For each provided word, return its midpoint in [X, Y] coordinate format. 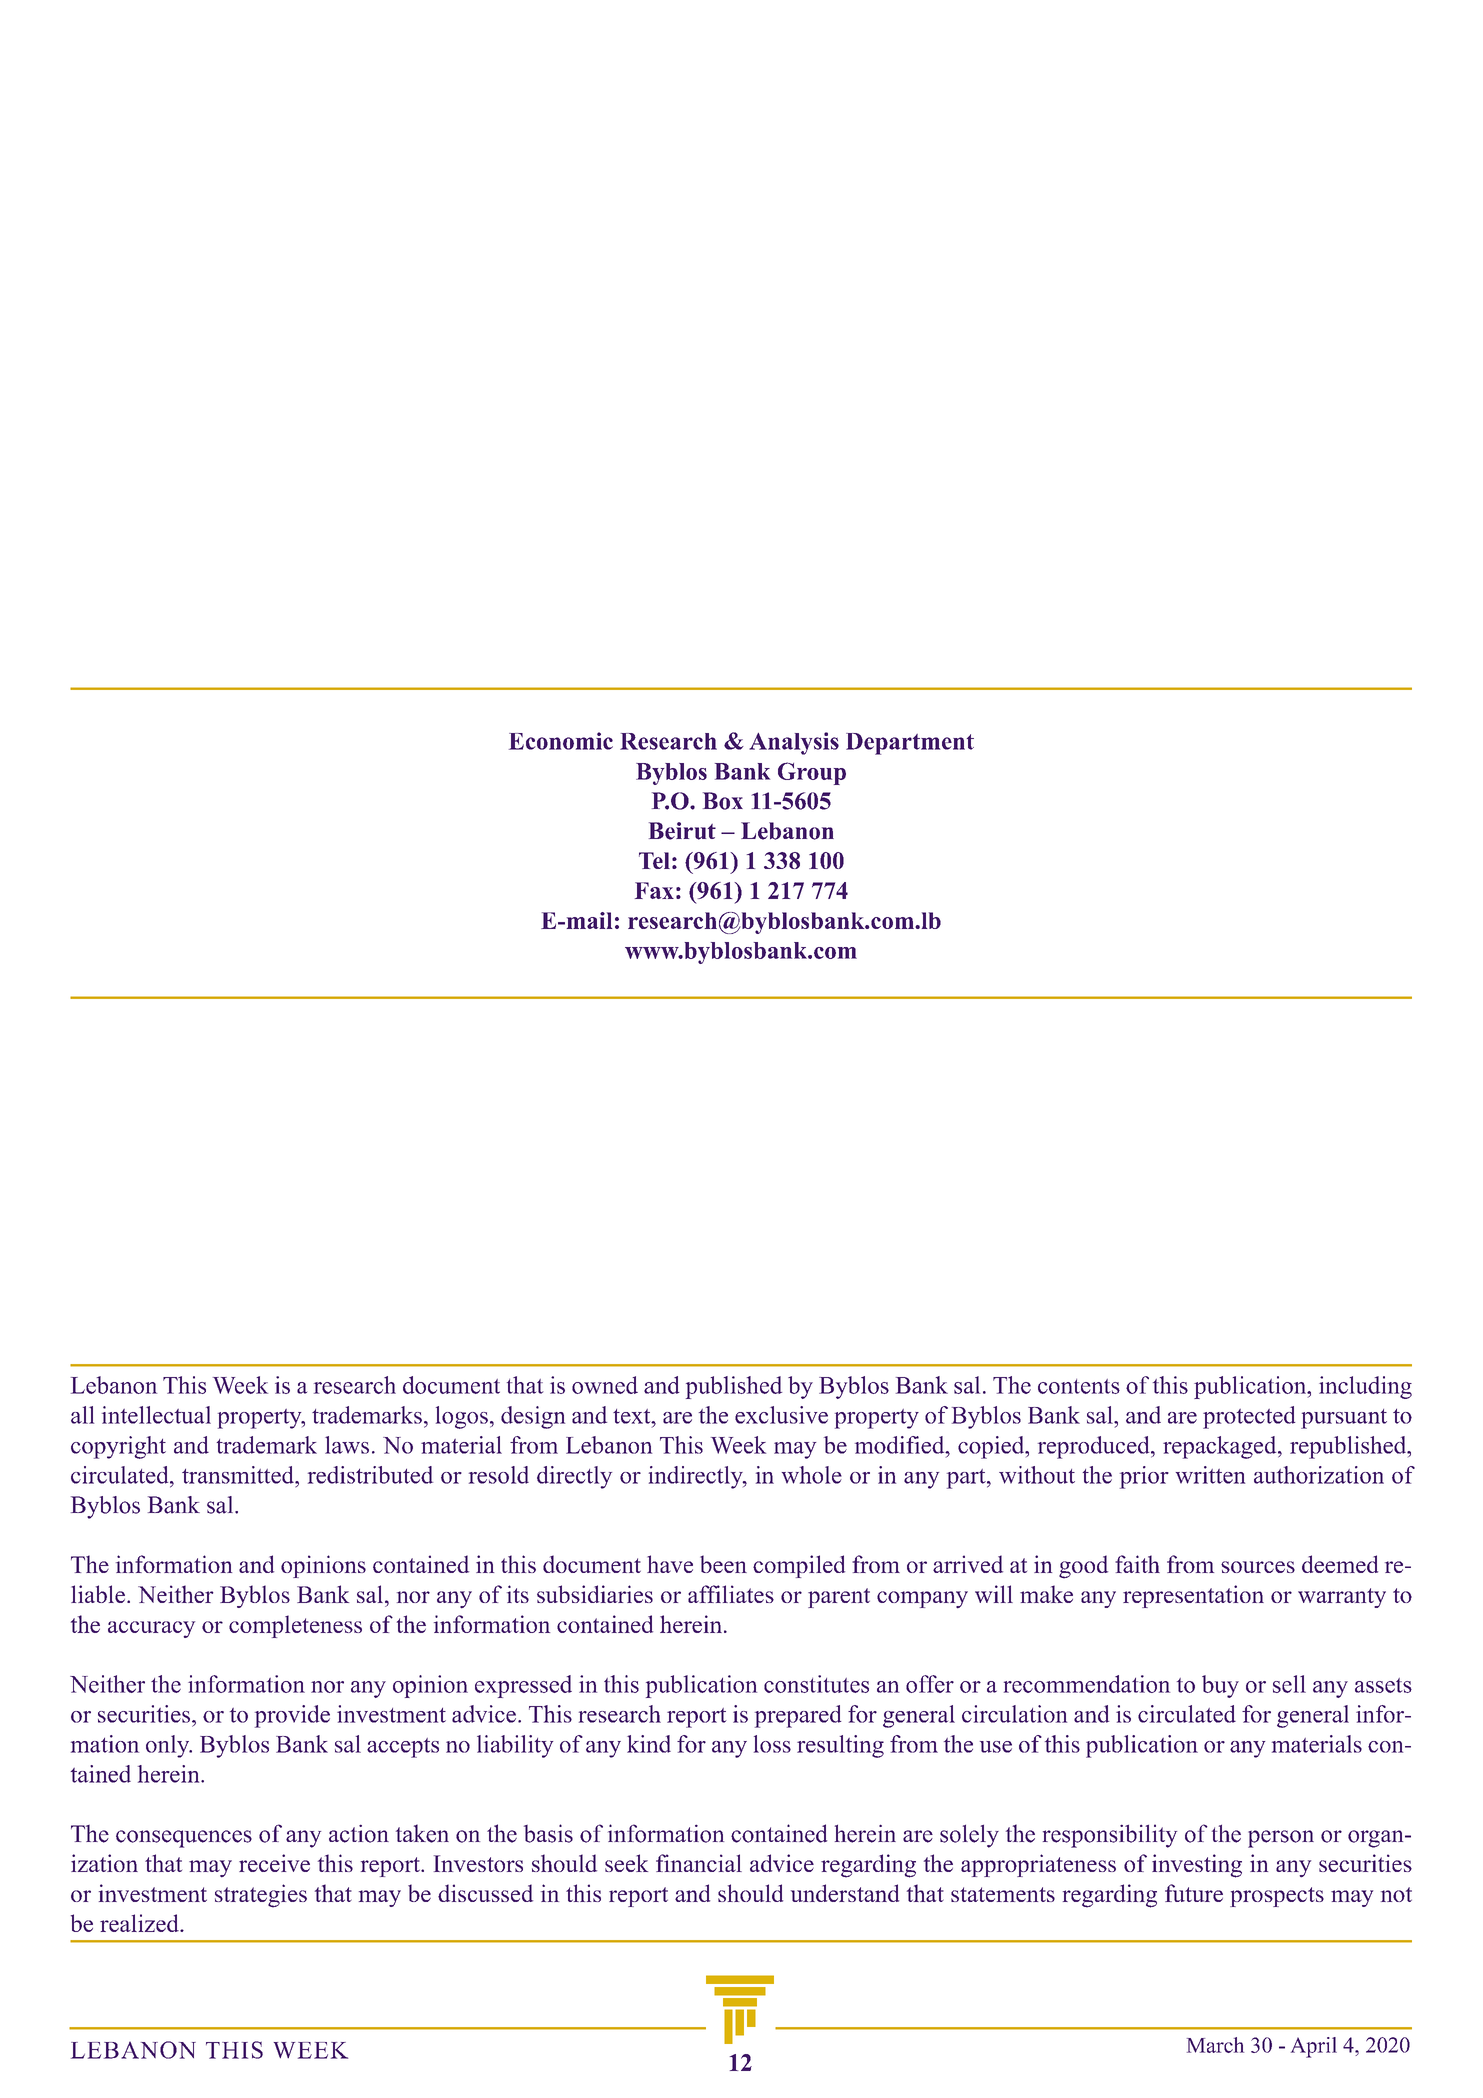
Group [812, 773]
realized [140, 1923]
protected [1249, 1417]
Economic [561, 741]
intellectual [156, 1415]
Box [723, 801]
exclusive [781, 1415]
